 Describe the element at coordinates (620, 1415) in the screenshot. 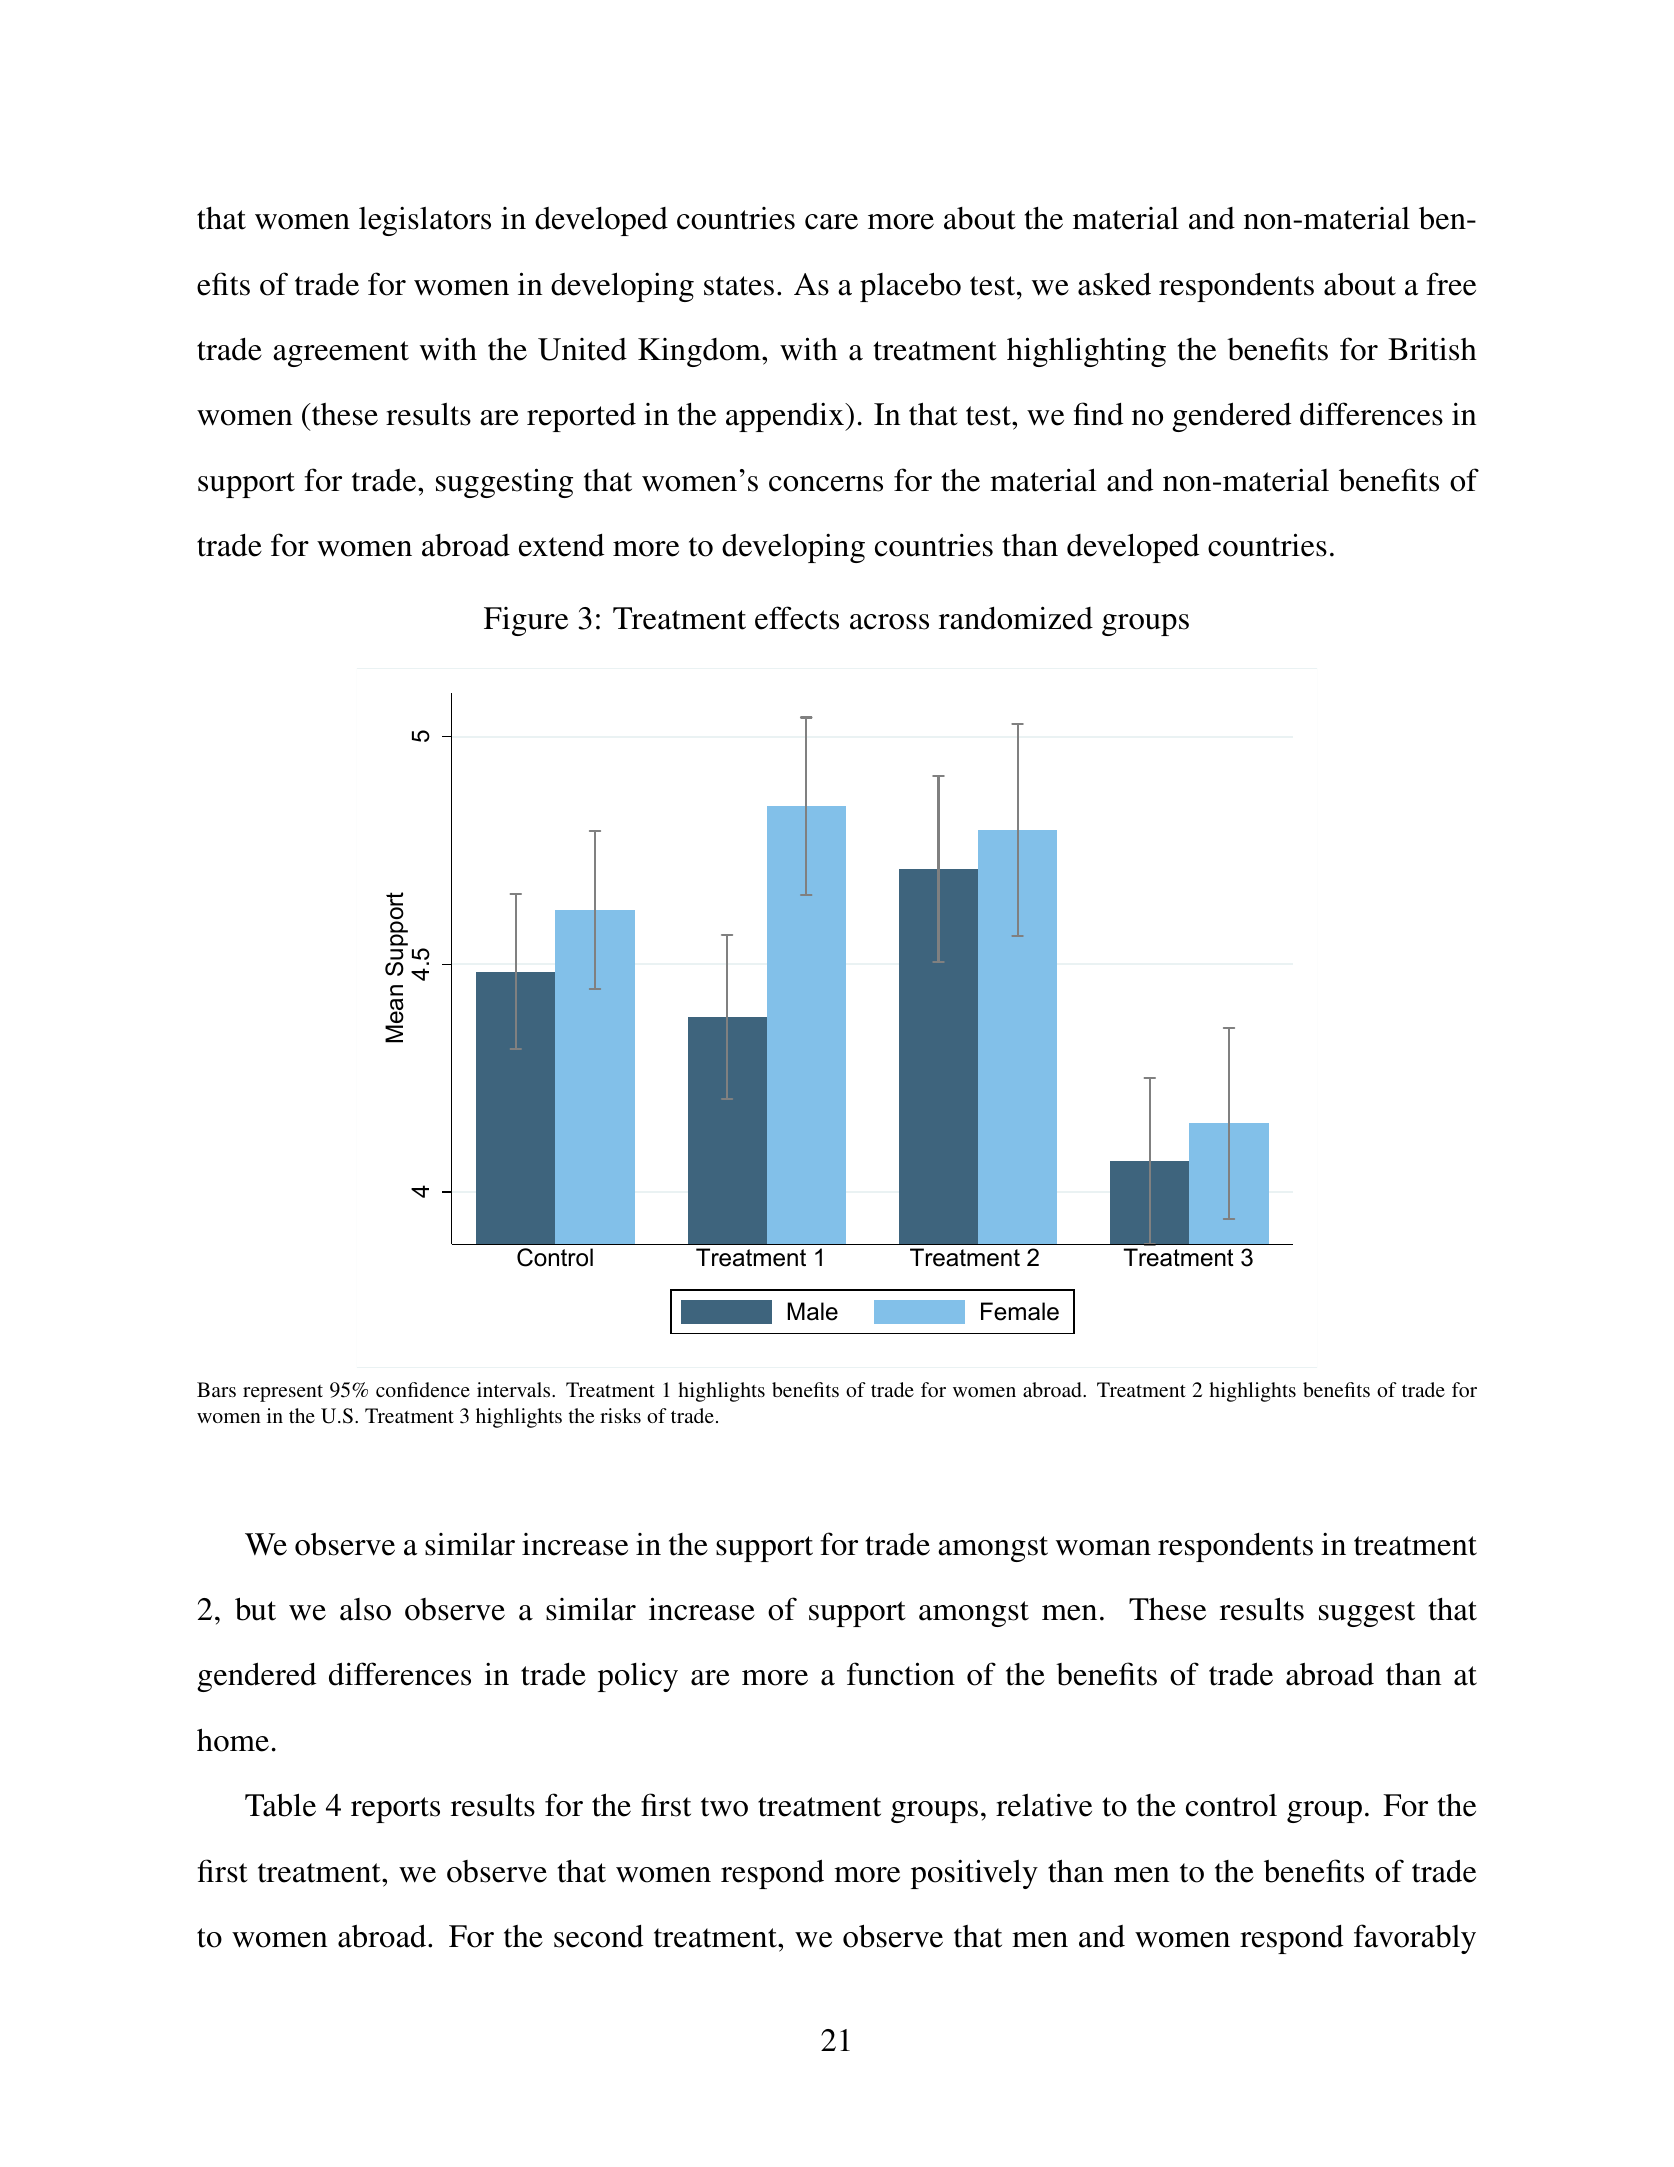

I see `risks` at that location.
